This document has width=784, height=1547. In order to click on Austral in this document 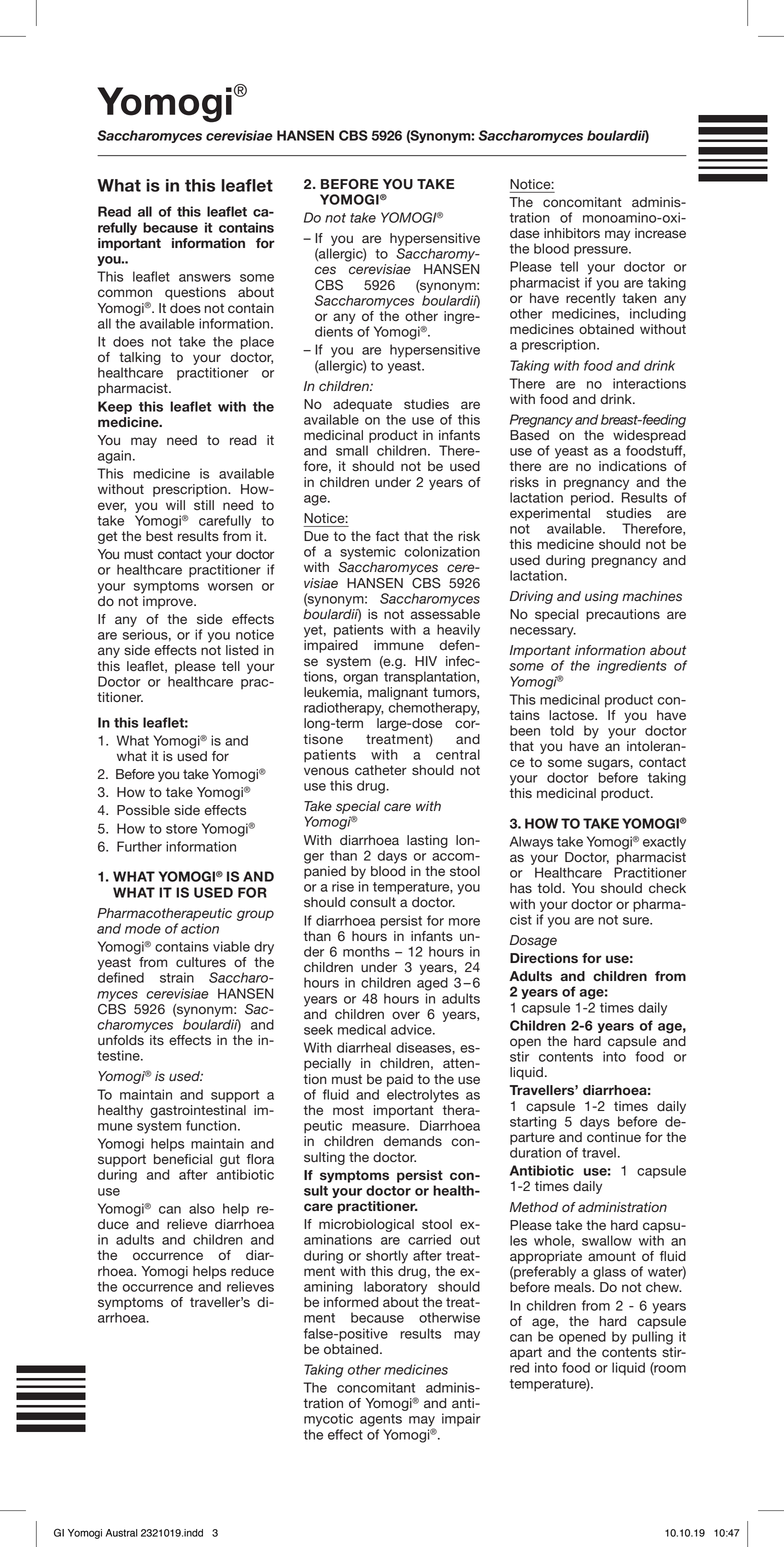, I will do `click(122, 1533)`.
